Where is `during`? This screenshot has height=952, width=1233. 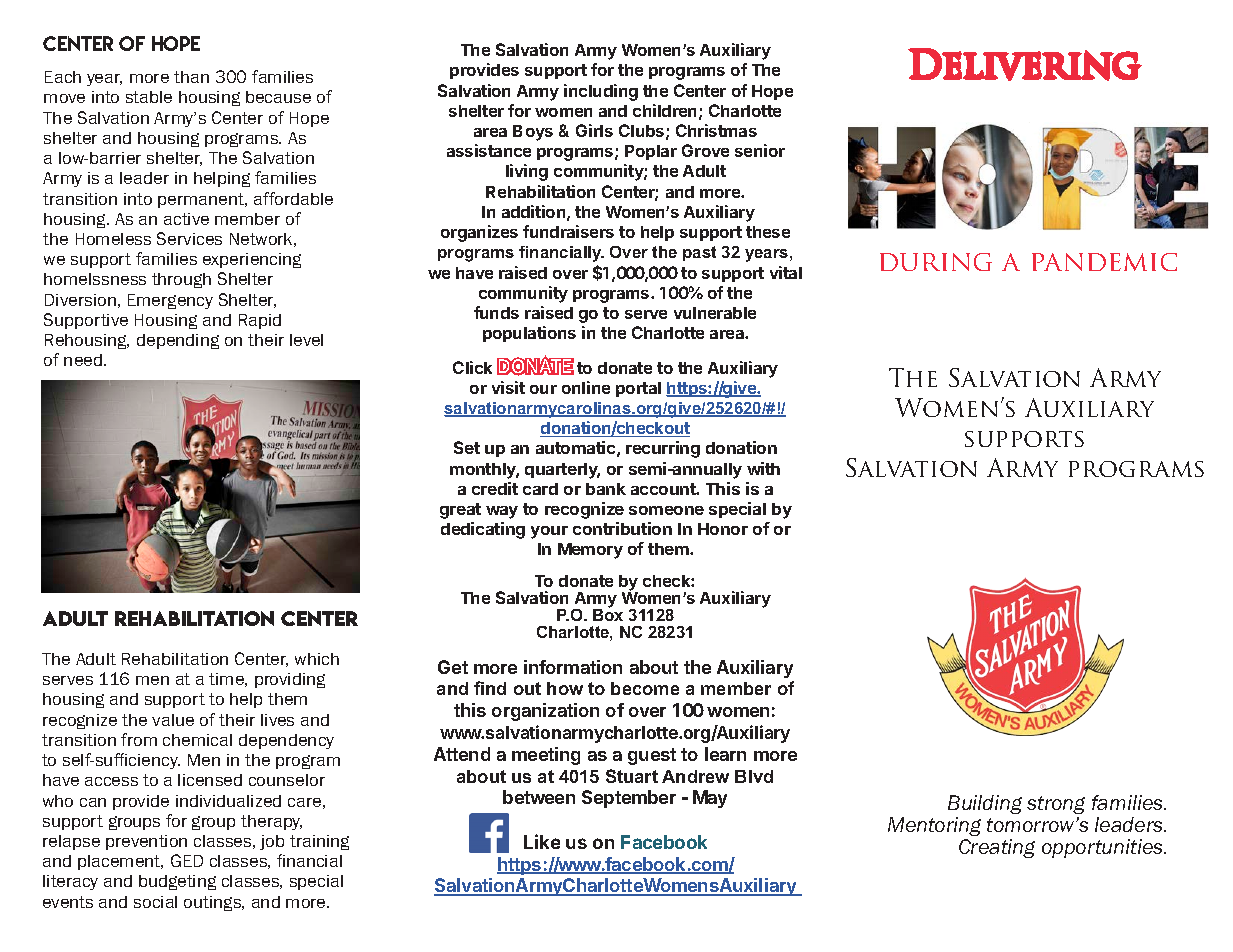 during is located at coordinates (936, 262).
